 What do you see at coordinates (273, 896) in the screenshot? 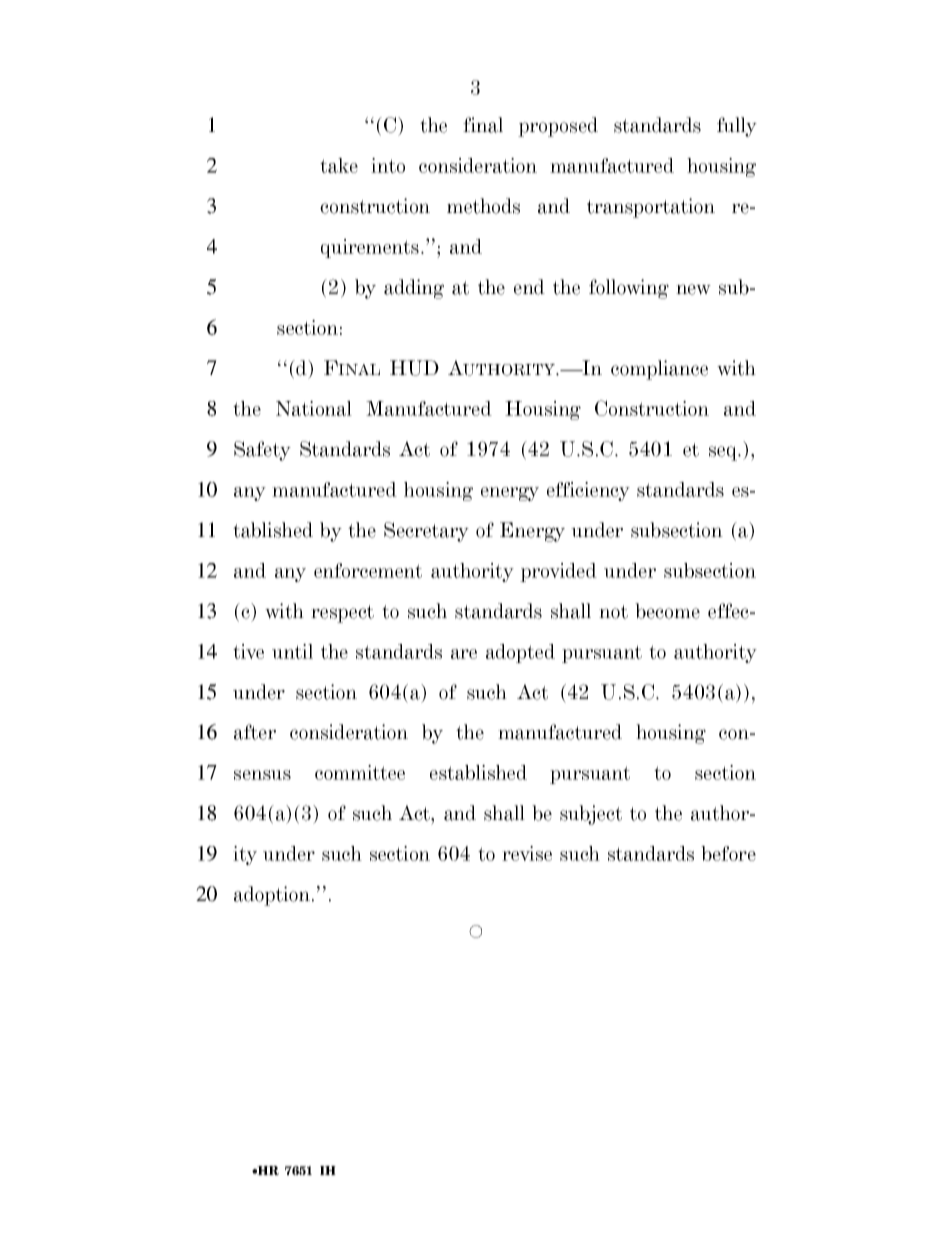
I see `adoption` at bounding box center [273, 896].
